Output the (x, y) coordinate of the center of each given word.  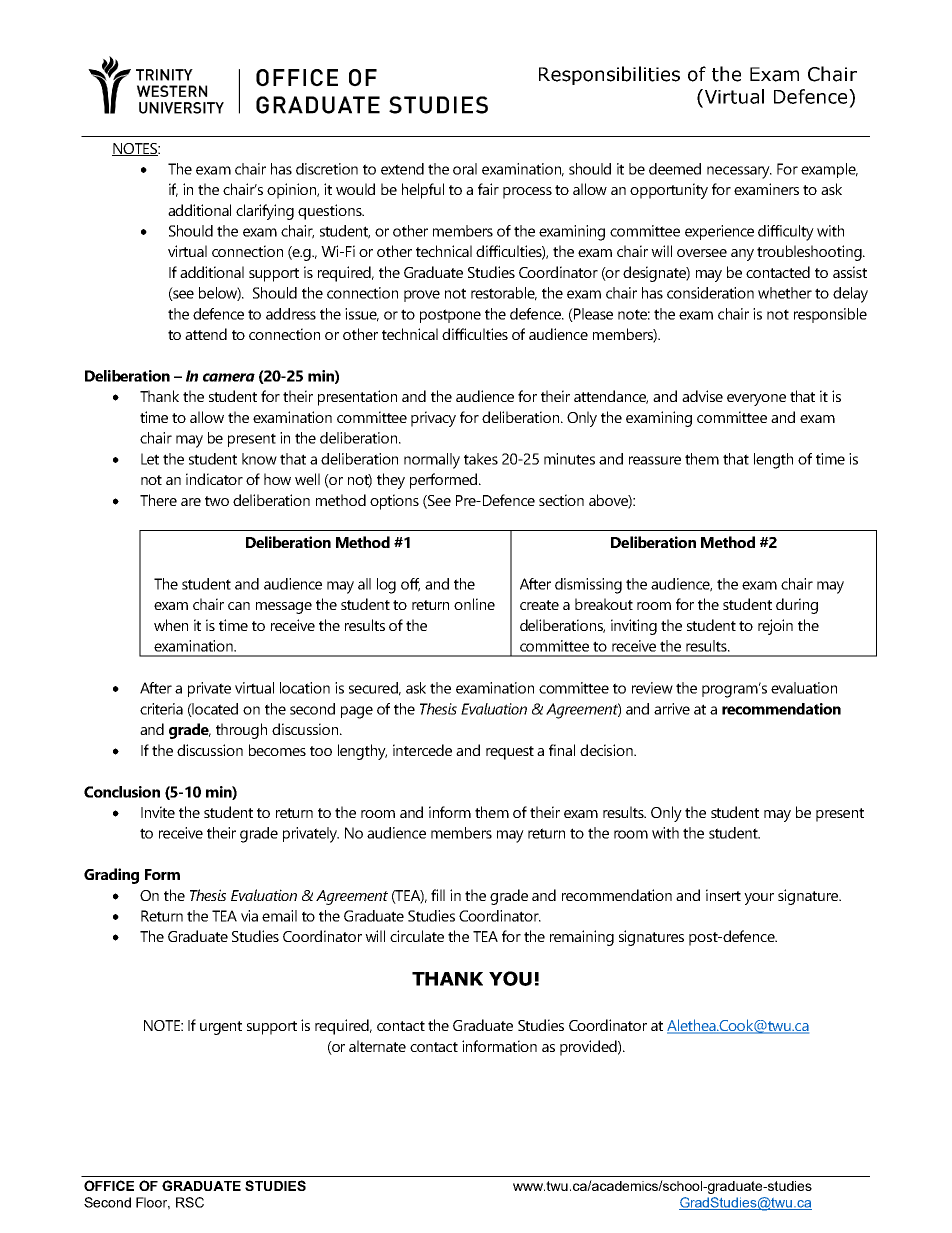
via (249, 916)
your (759, 899)
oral (465, 169)
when (171, 625)
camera (229, 377)
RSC (190, 1202)
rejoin (775, 627)
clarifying (265, 212)
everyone (756, 400)
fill (438, 895)
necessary (739, 172)
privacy (433, 419)
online (474, 604)
